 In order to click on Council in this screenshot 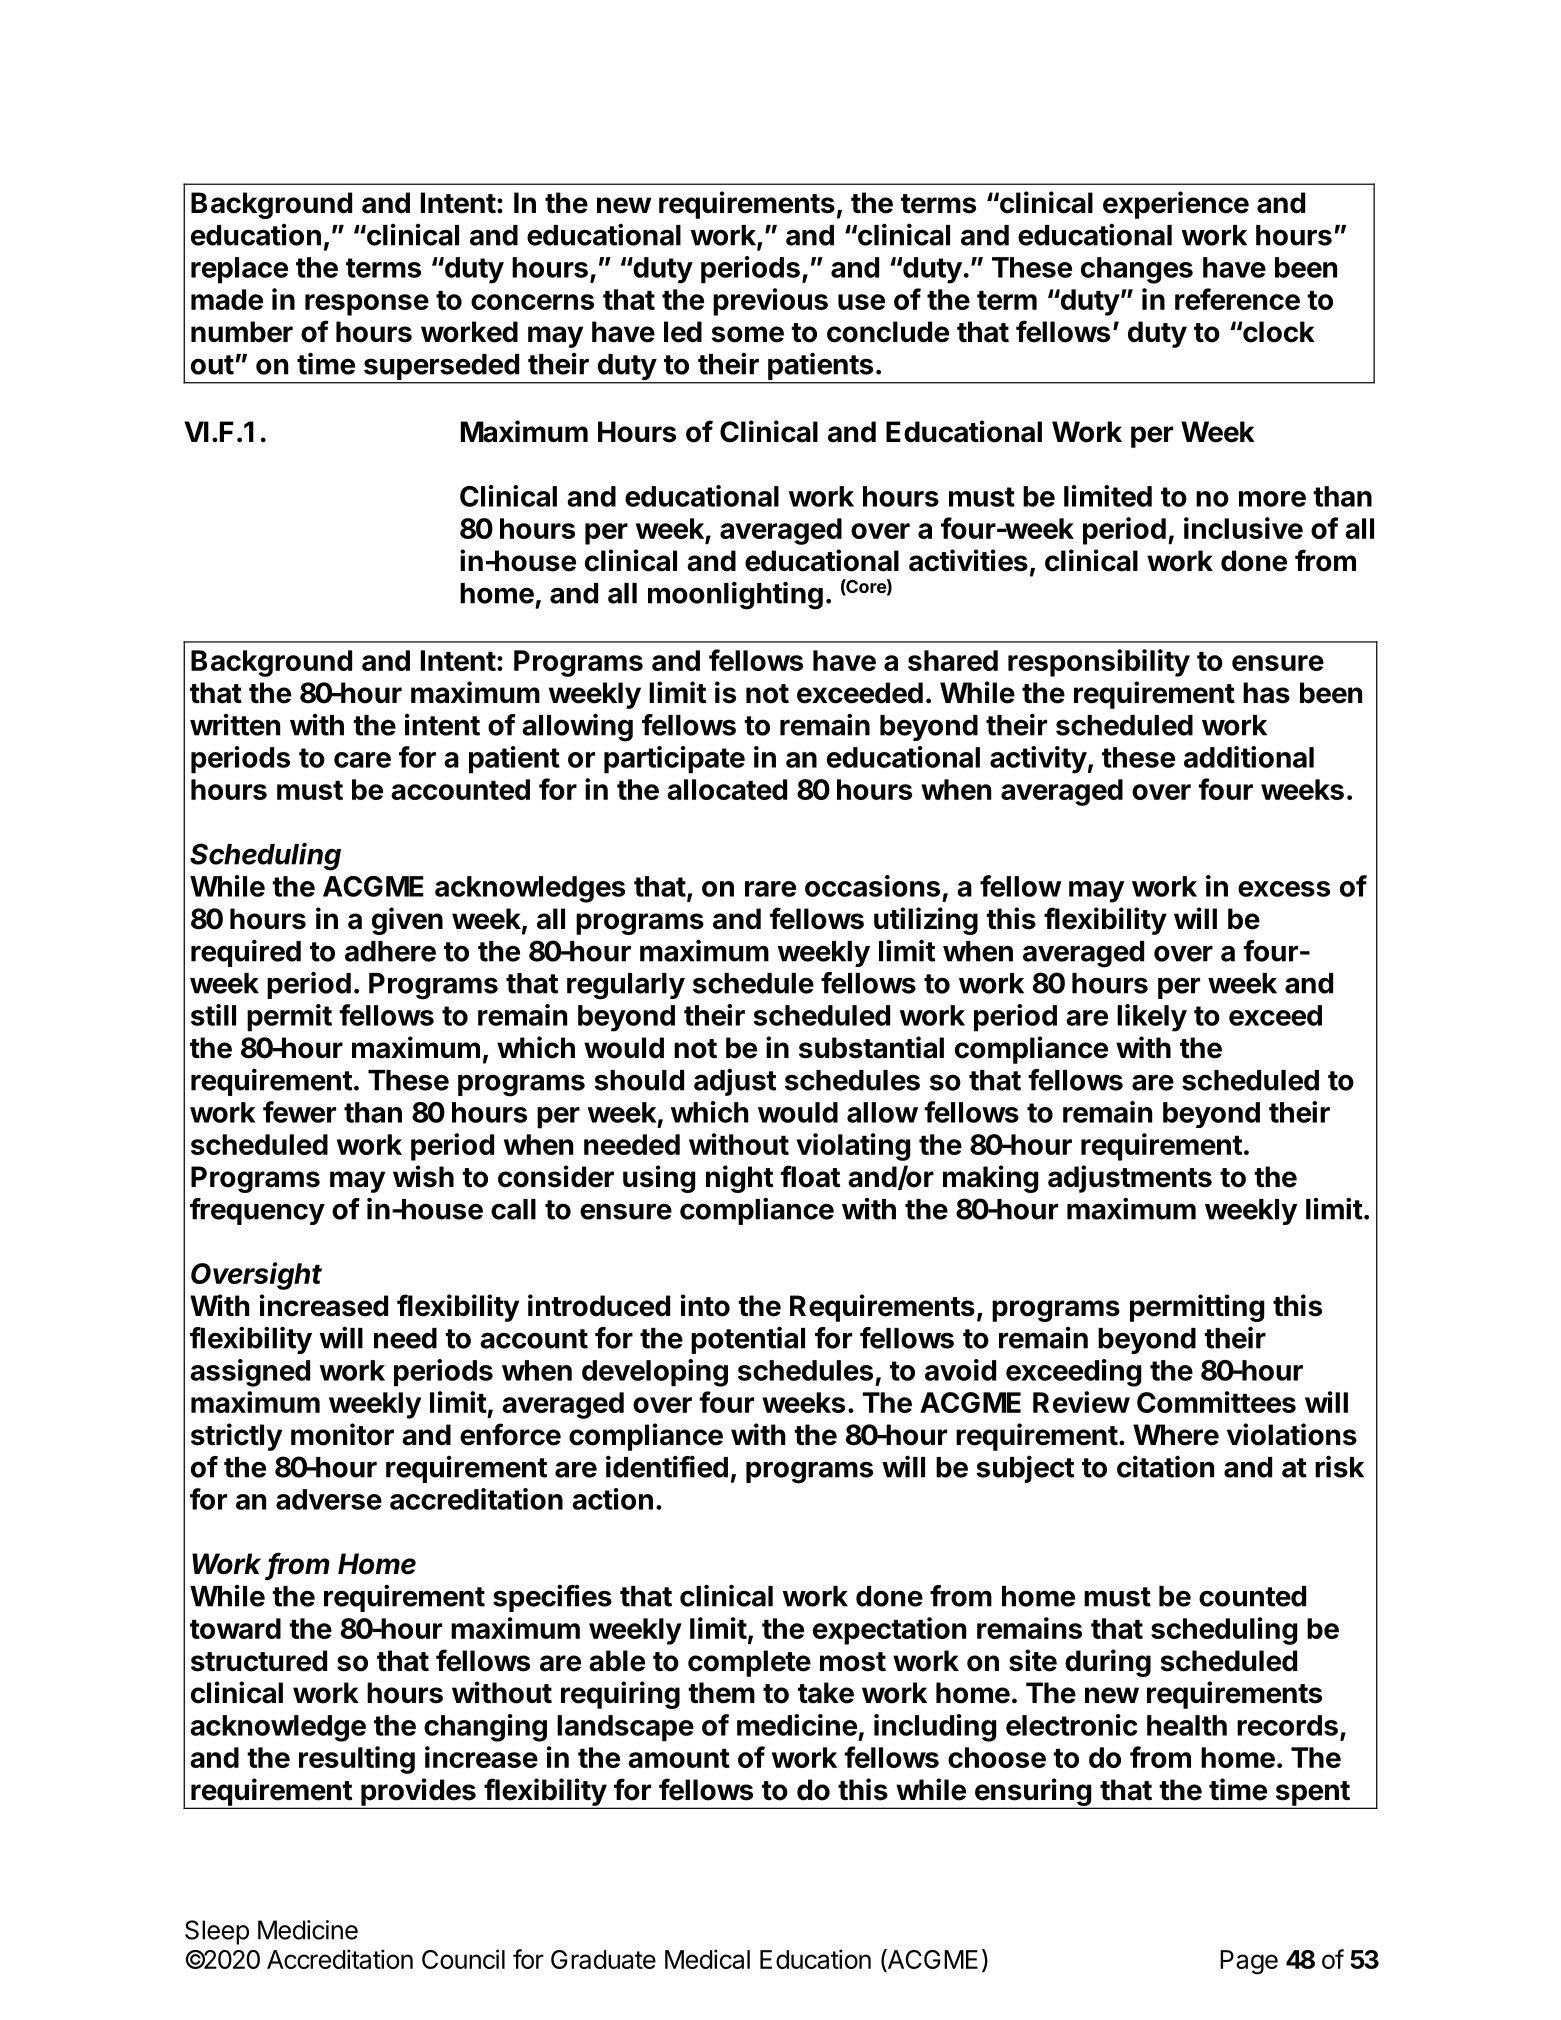, I will do `click(463, 1959)`.
